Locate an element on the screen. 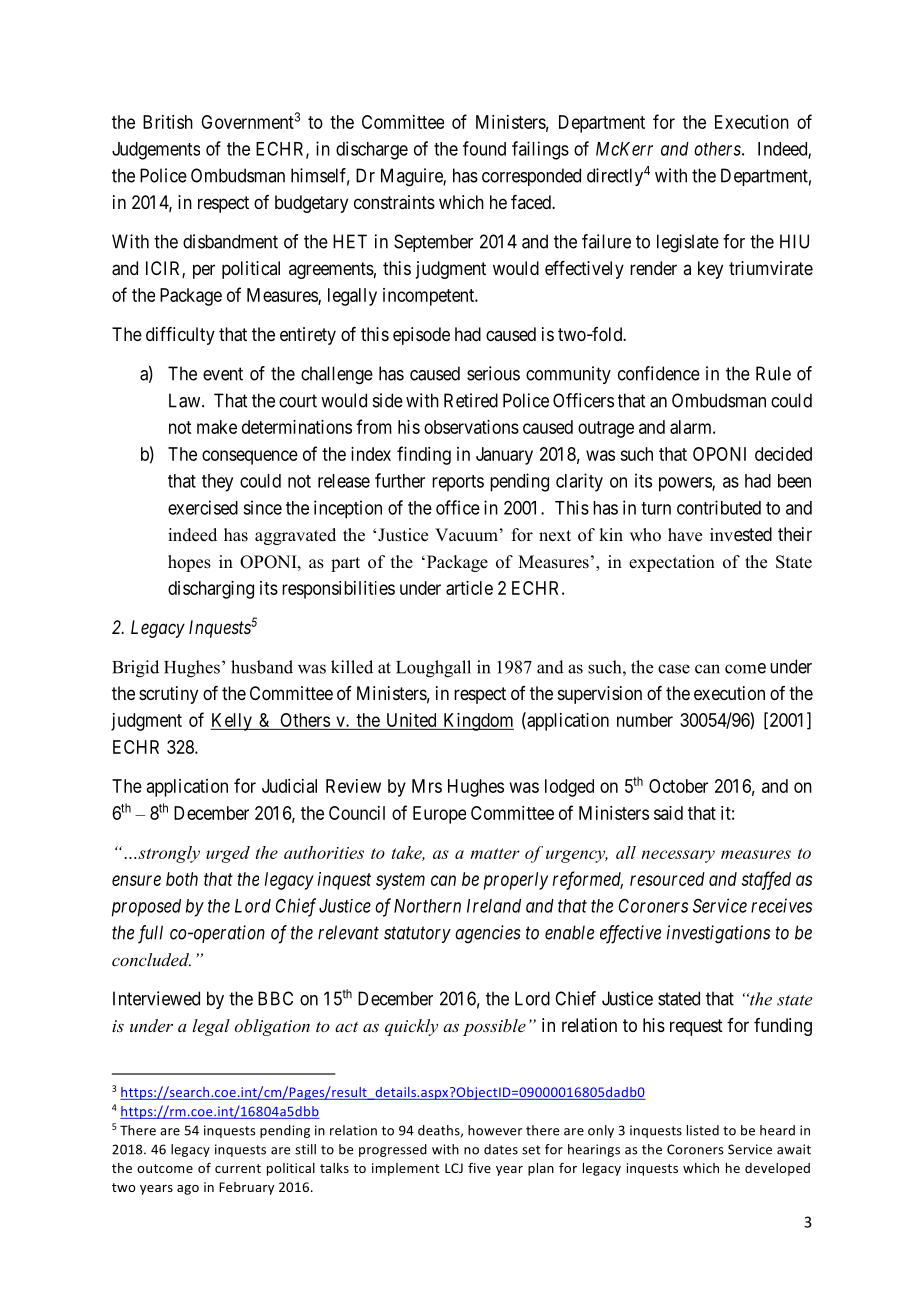  husband is located at coordinates (262, 667).
